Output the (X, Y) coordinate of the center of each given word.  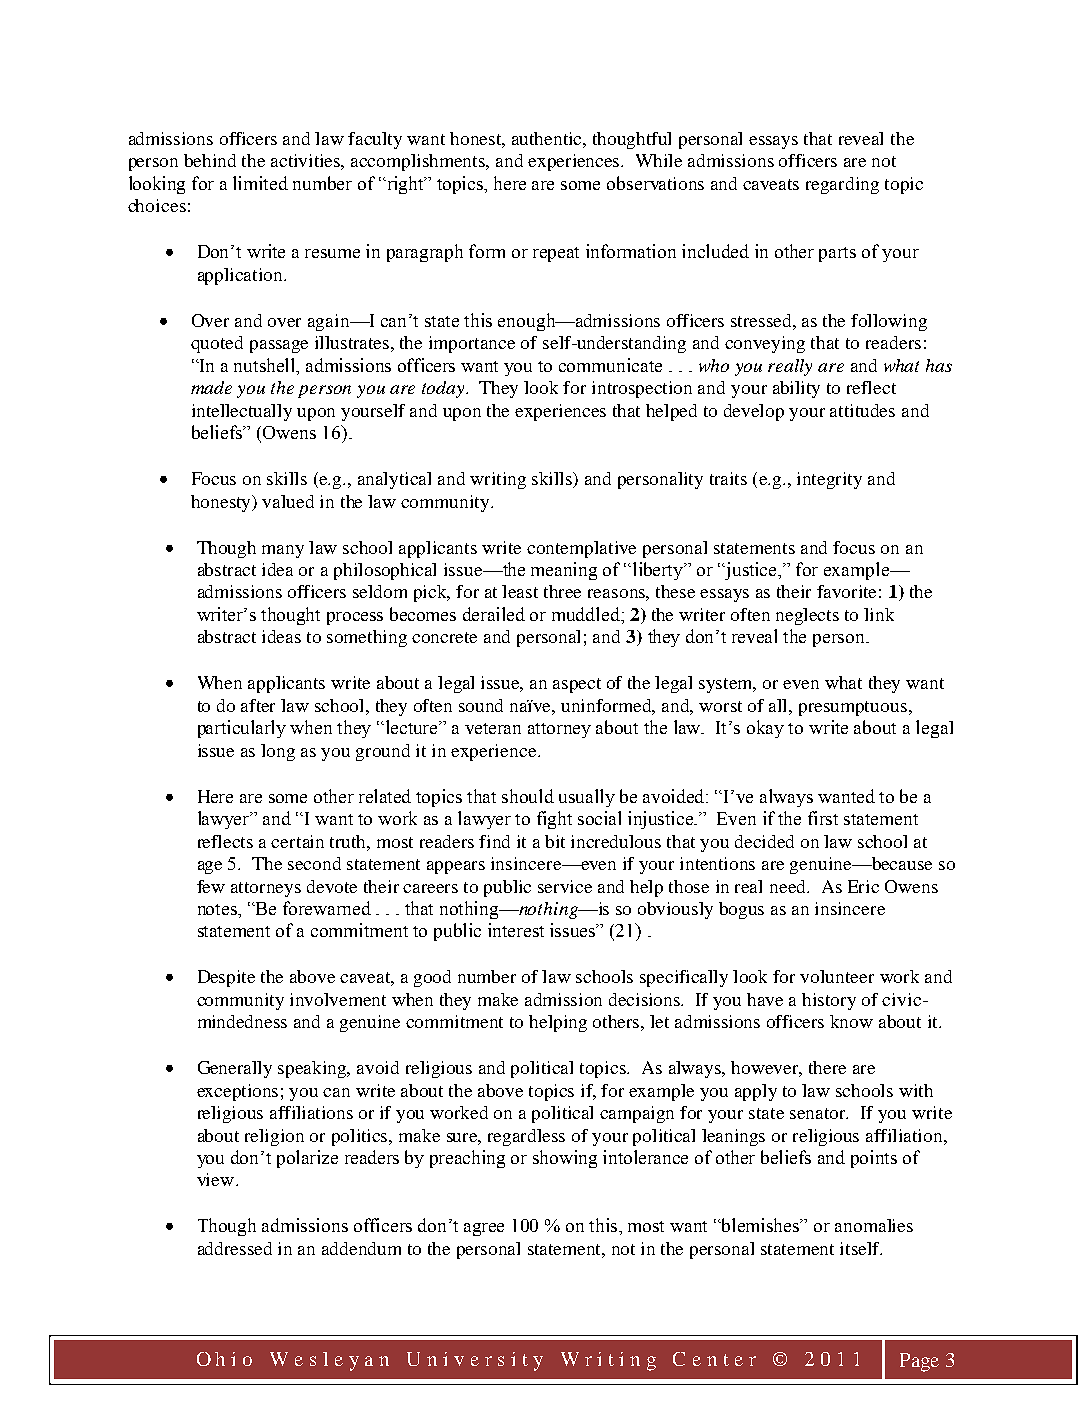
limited (260, 183)
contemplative (581, 549)
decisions (646, 999)
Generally (235, 1069)
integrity (829, 480)
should (528, 796)
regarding (842, 185)
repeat (556, 254)
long (278, 752)
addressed (235, 1248)
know (851, 1021)
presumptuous (854, 708)
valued (288, 501)
